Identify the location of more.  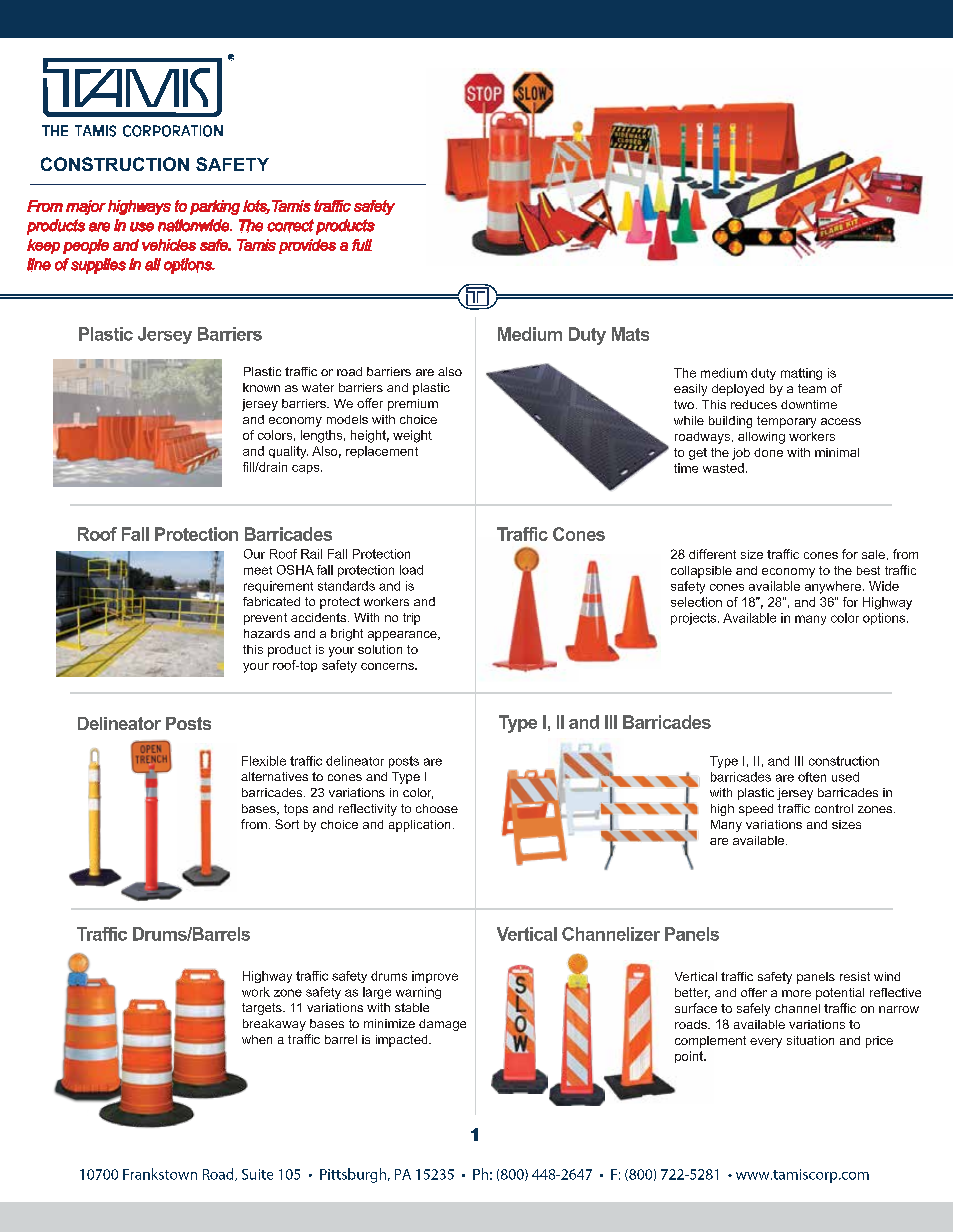
(796, 993).
